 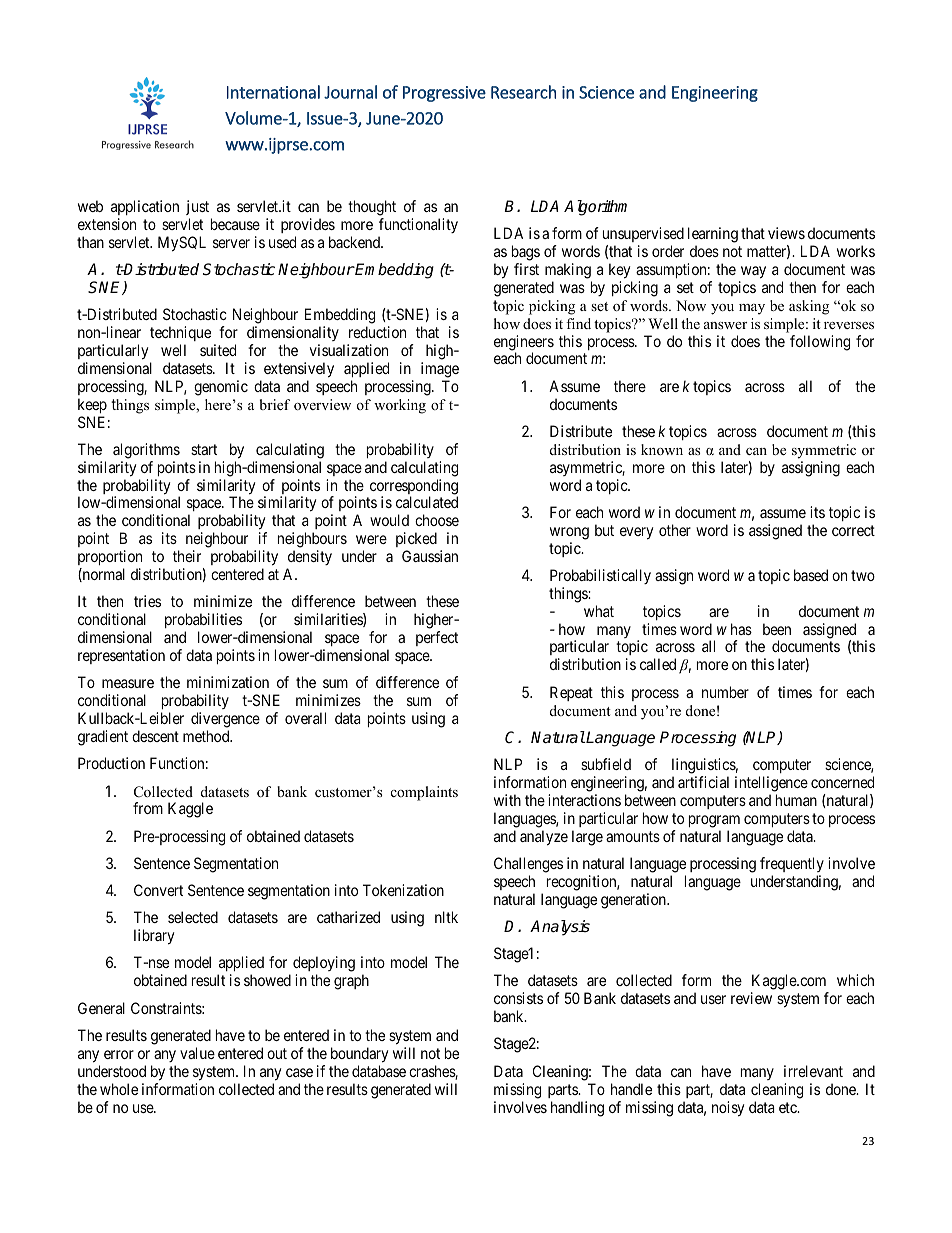 What do you see at coordinates (273, 92) in the image?
I see `International` at bounding box center [273, 92].
